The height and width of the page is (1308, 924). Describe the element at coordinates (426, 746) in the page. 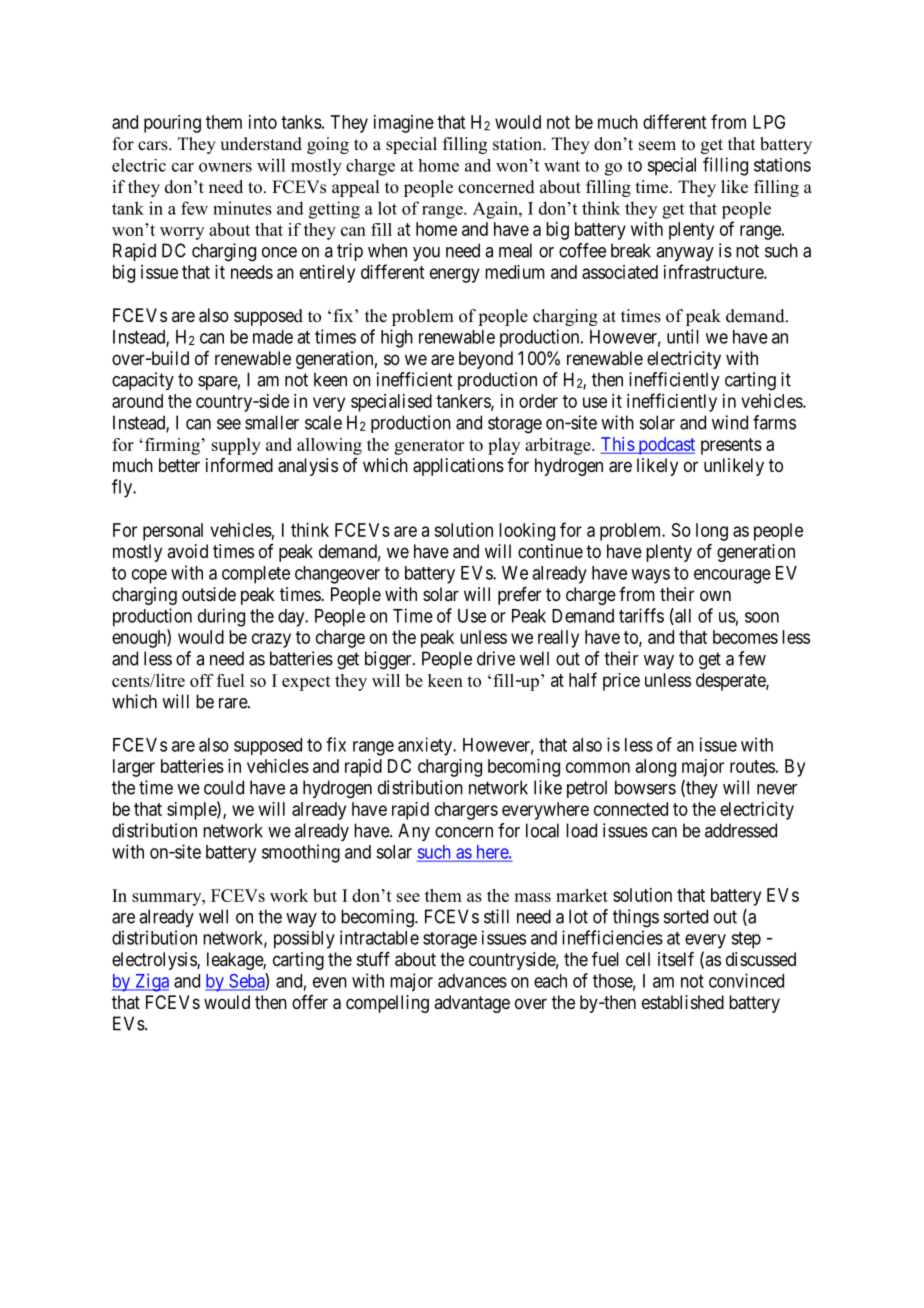

I see `anxiety` at that location.
